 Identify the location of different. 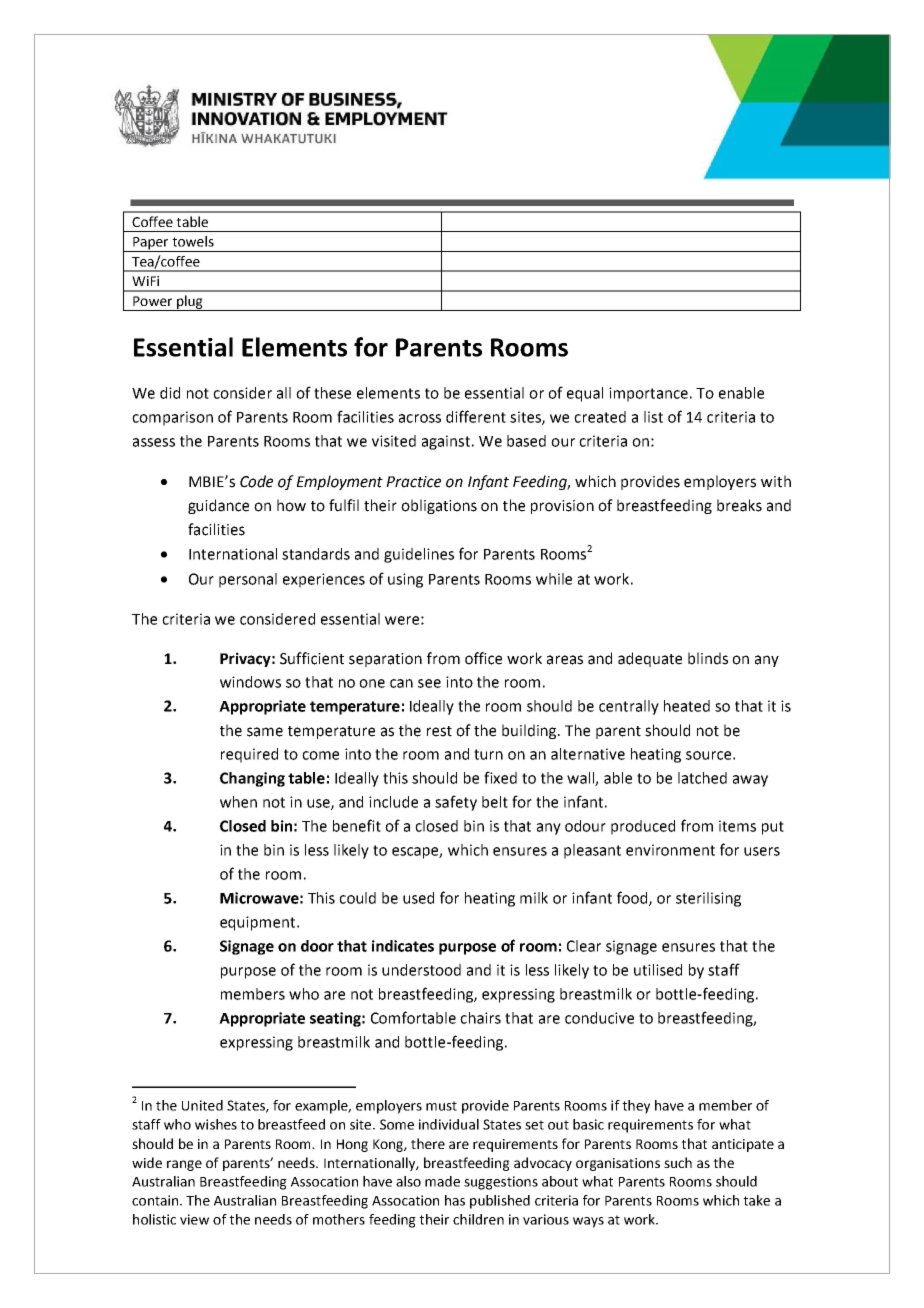
(476, 416).
